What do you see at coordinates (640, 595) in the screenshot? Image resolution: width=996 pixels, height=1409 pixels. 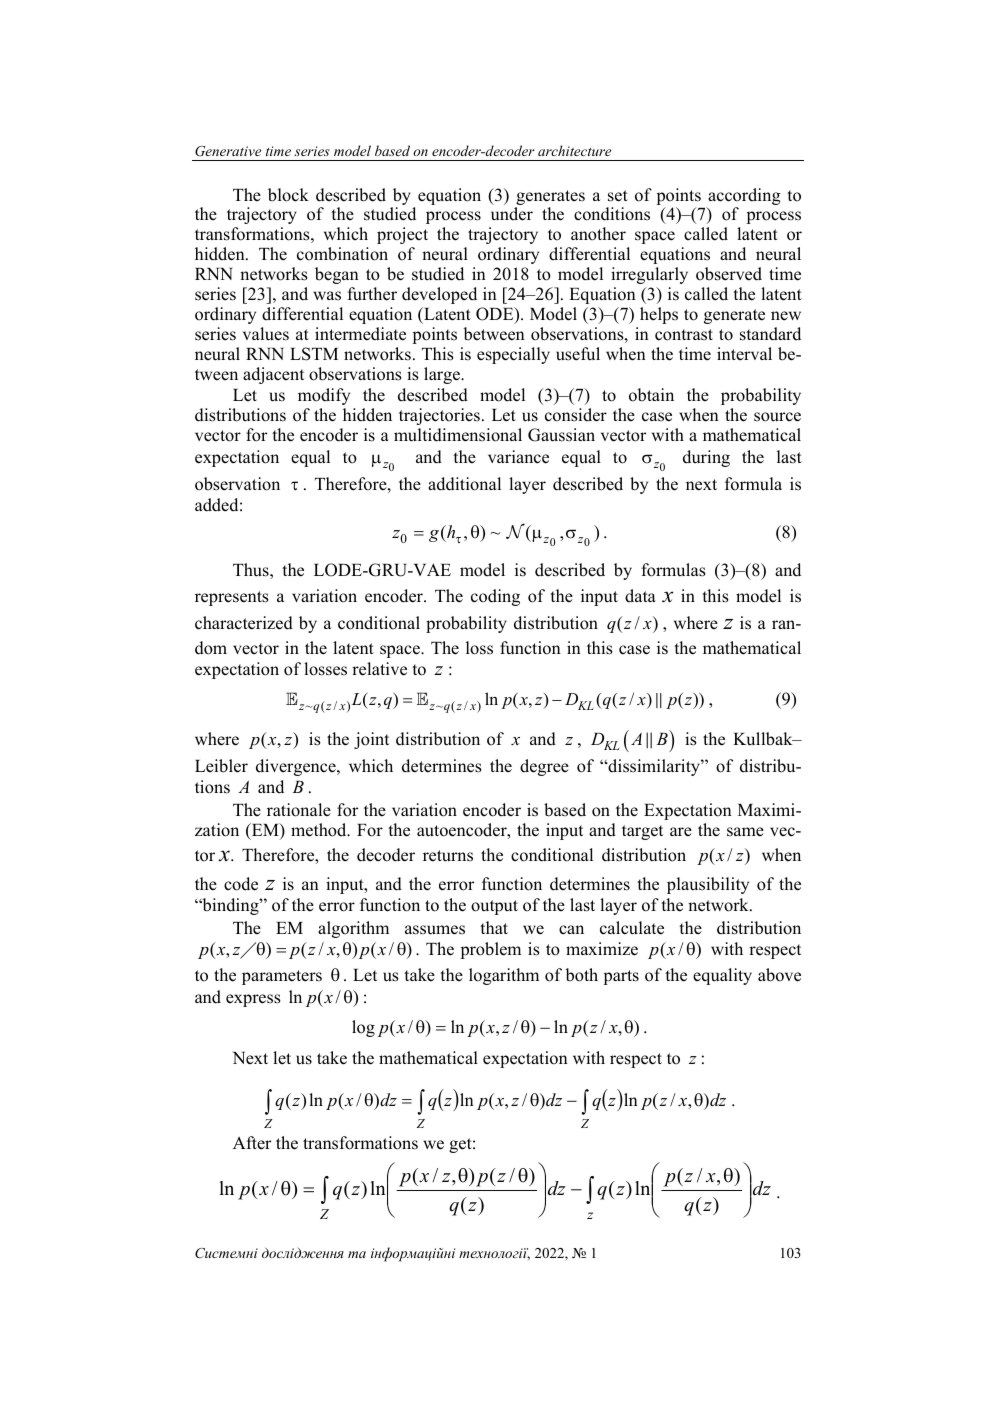 I see `data` at bounding box center [640, 595].
